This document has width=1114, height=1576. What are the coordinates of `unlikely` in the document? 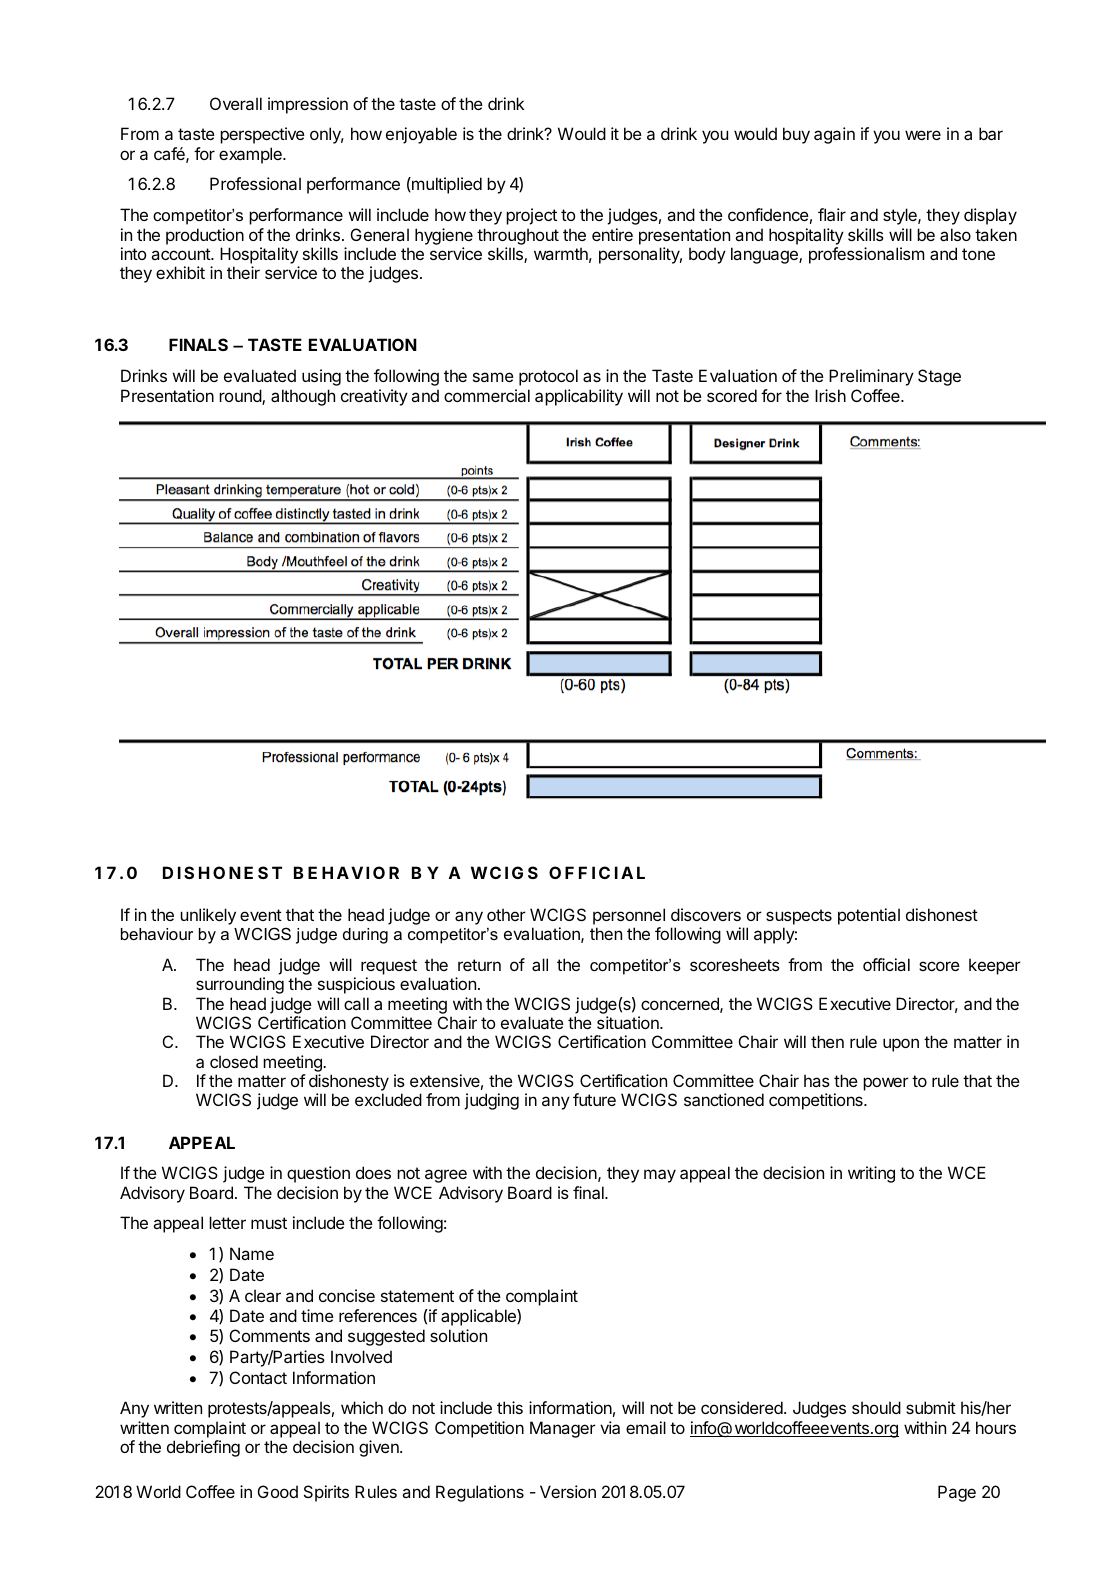 It's located at (208, 916).
